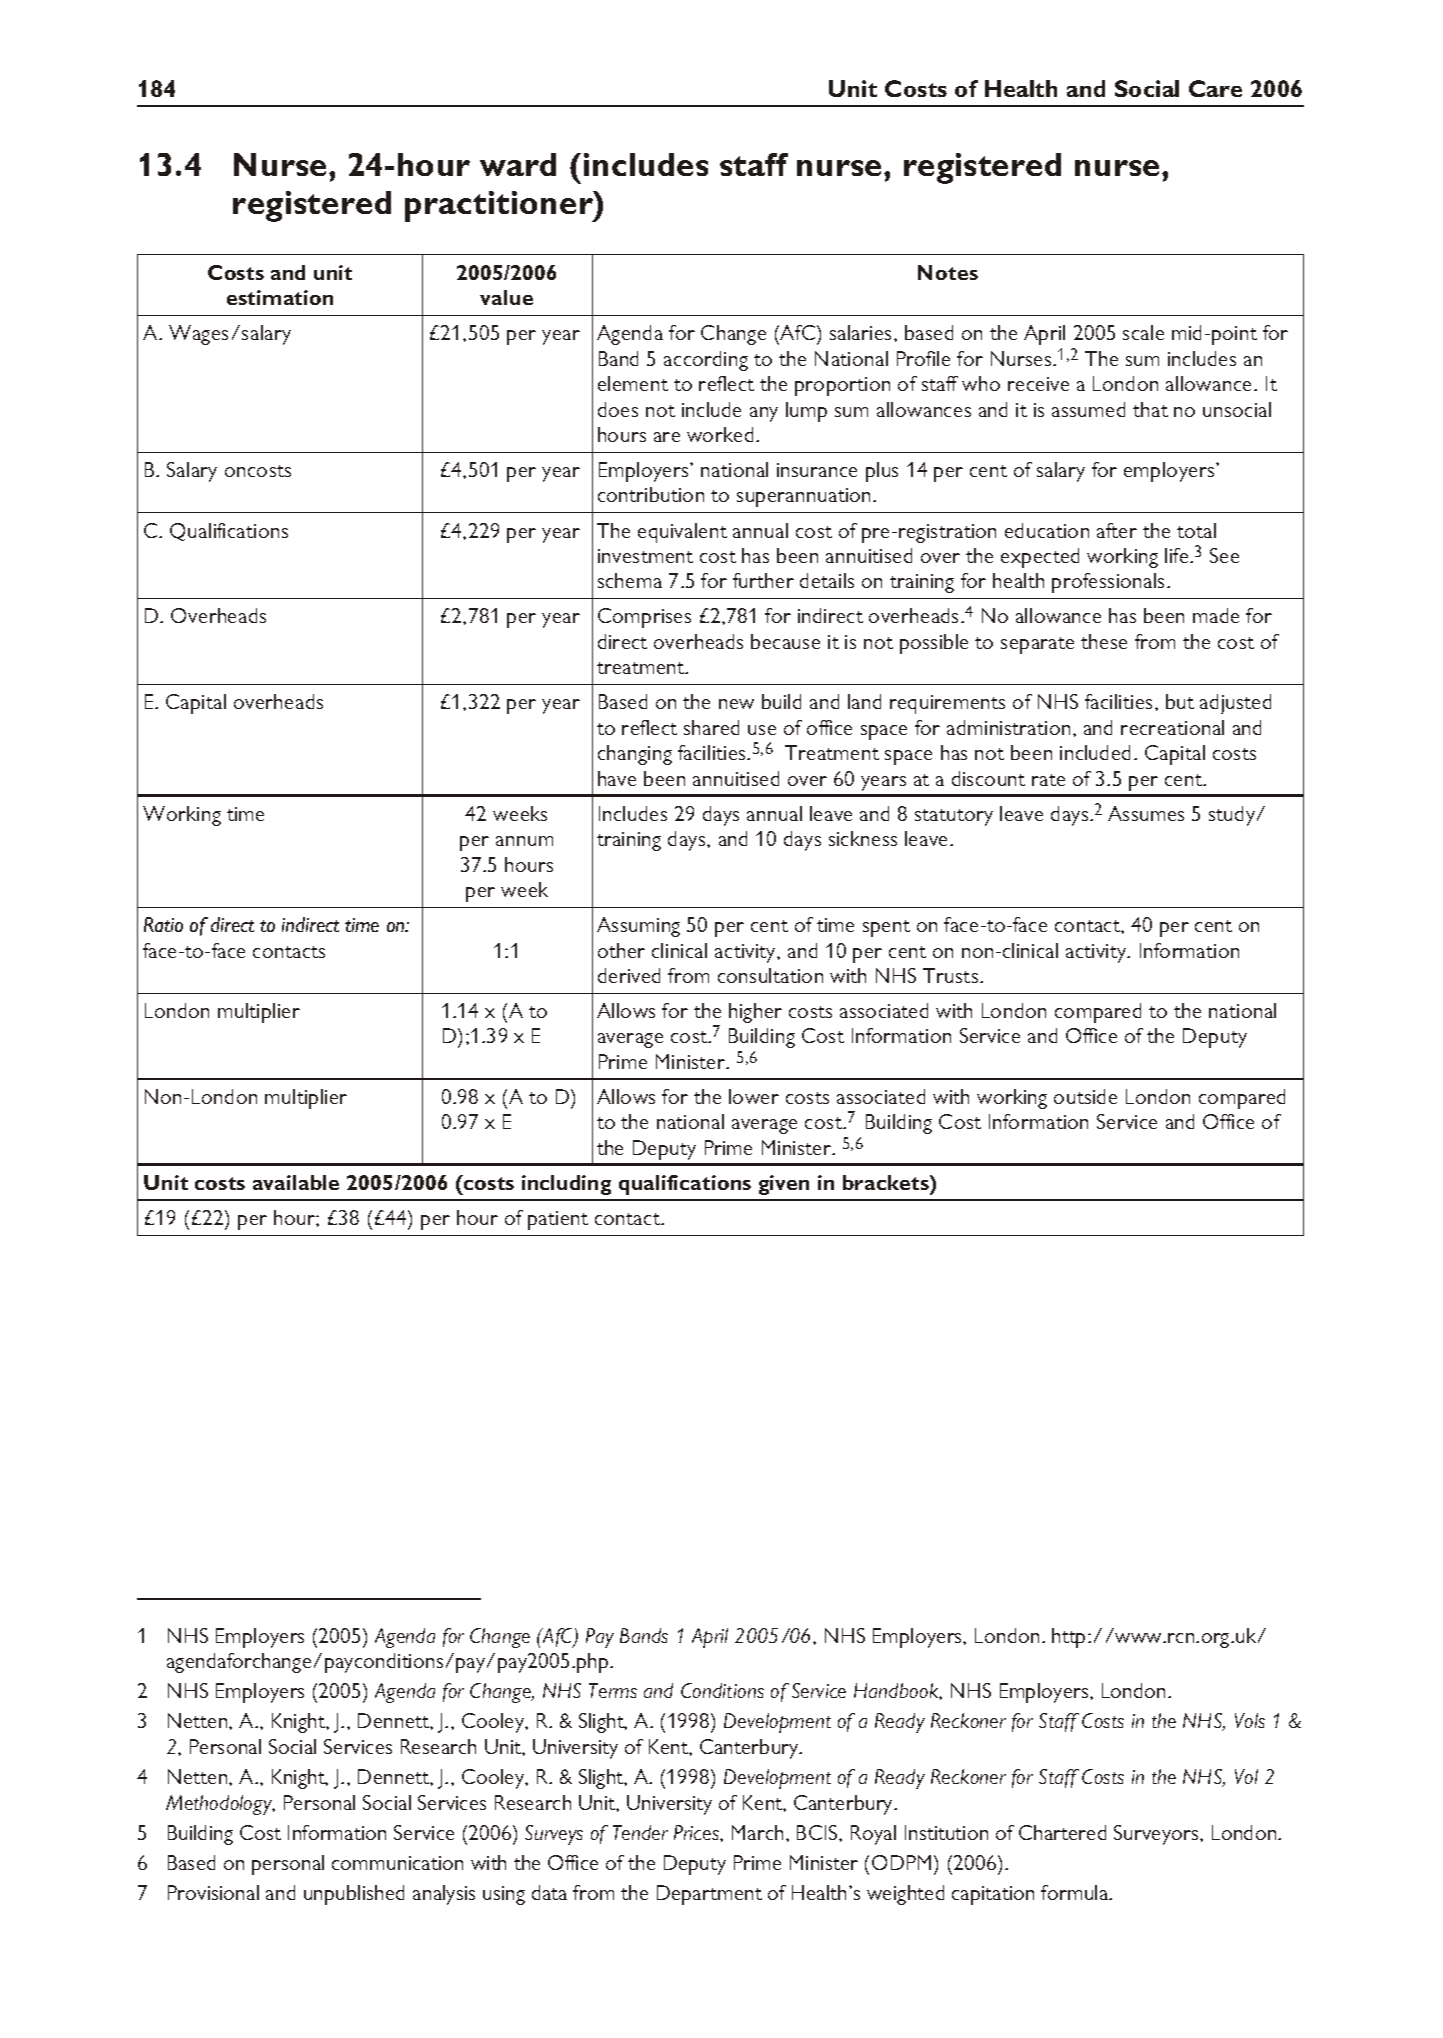 The height and width of the document is (2038, 1443). I want to click on according, so click(706, 361).
